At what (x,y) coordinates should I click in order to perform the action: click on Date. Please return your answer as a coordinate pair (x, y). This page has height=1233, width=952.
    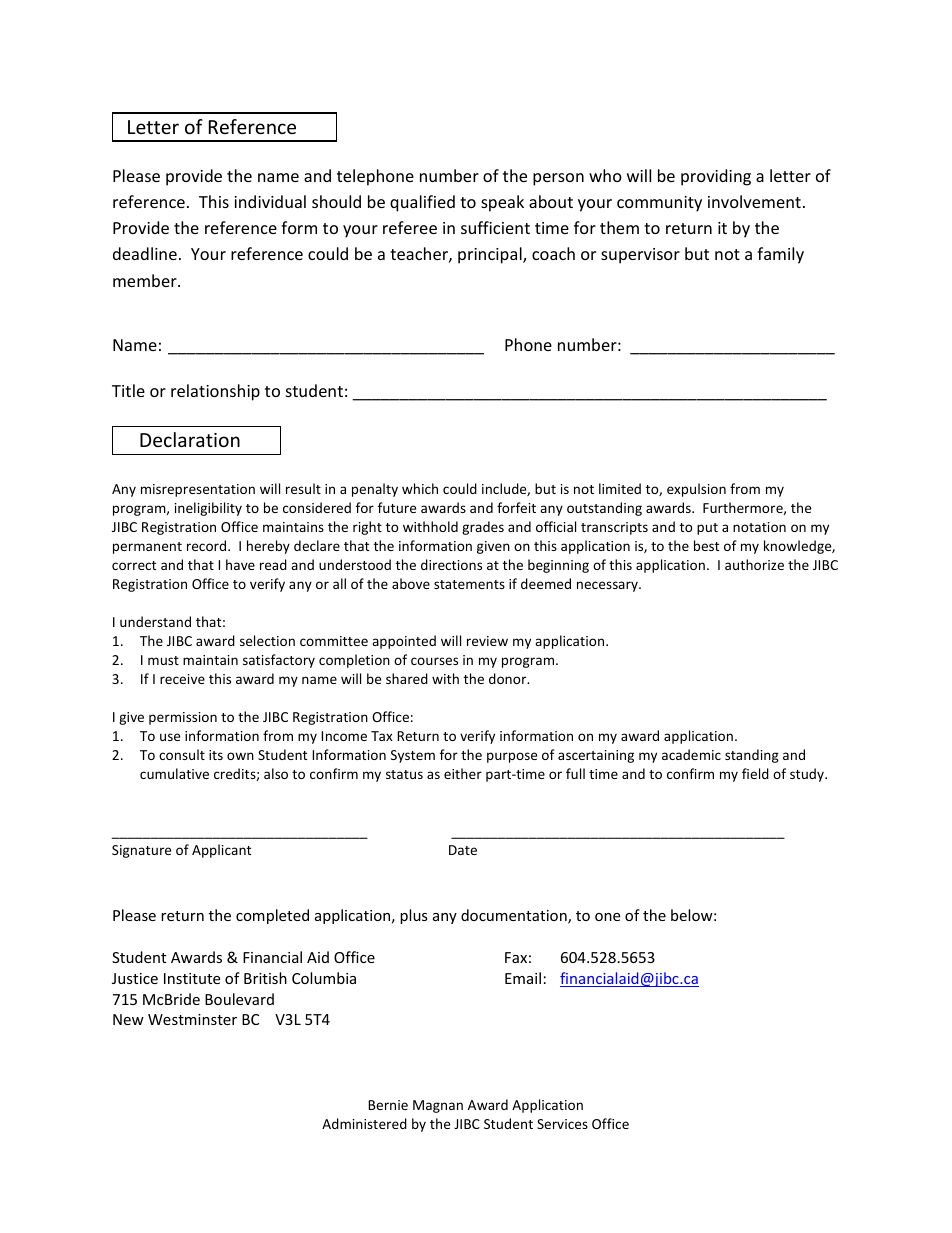
    Looking at the image, I should click on (463, 850).
